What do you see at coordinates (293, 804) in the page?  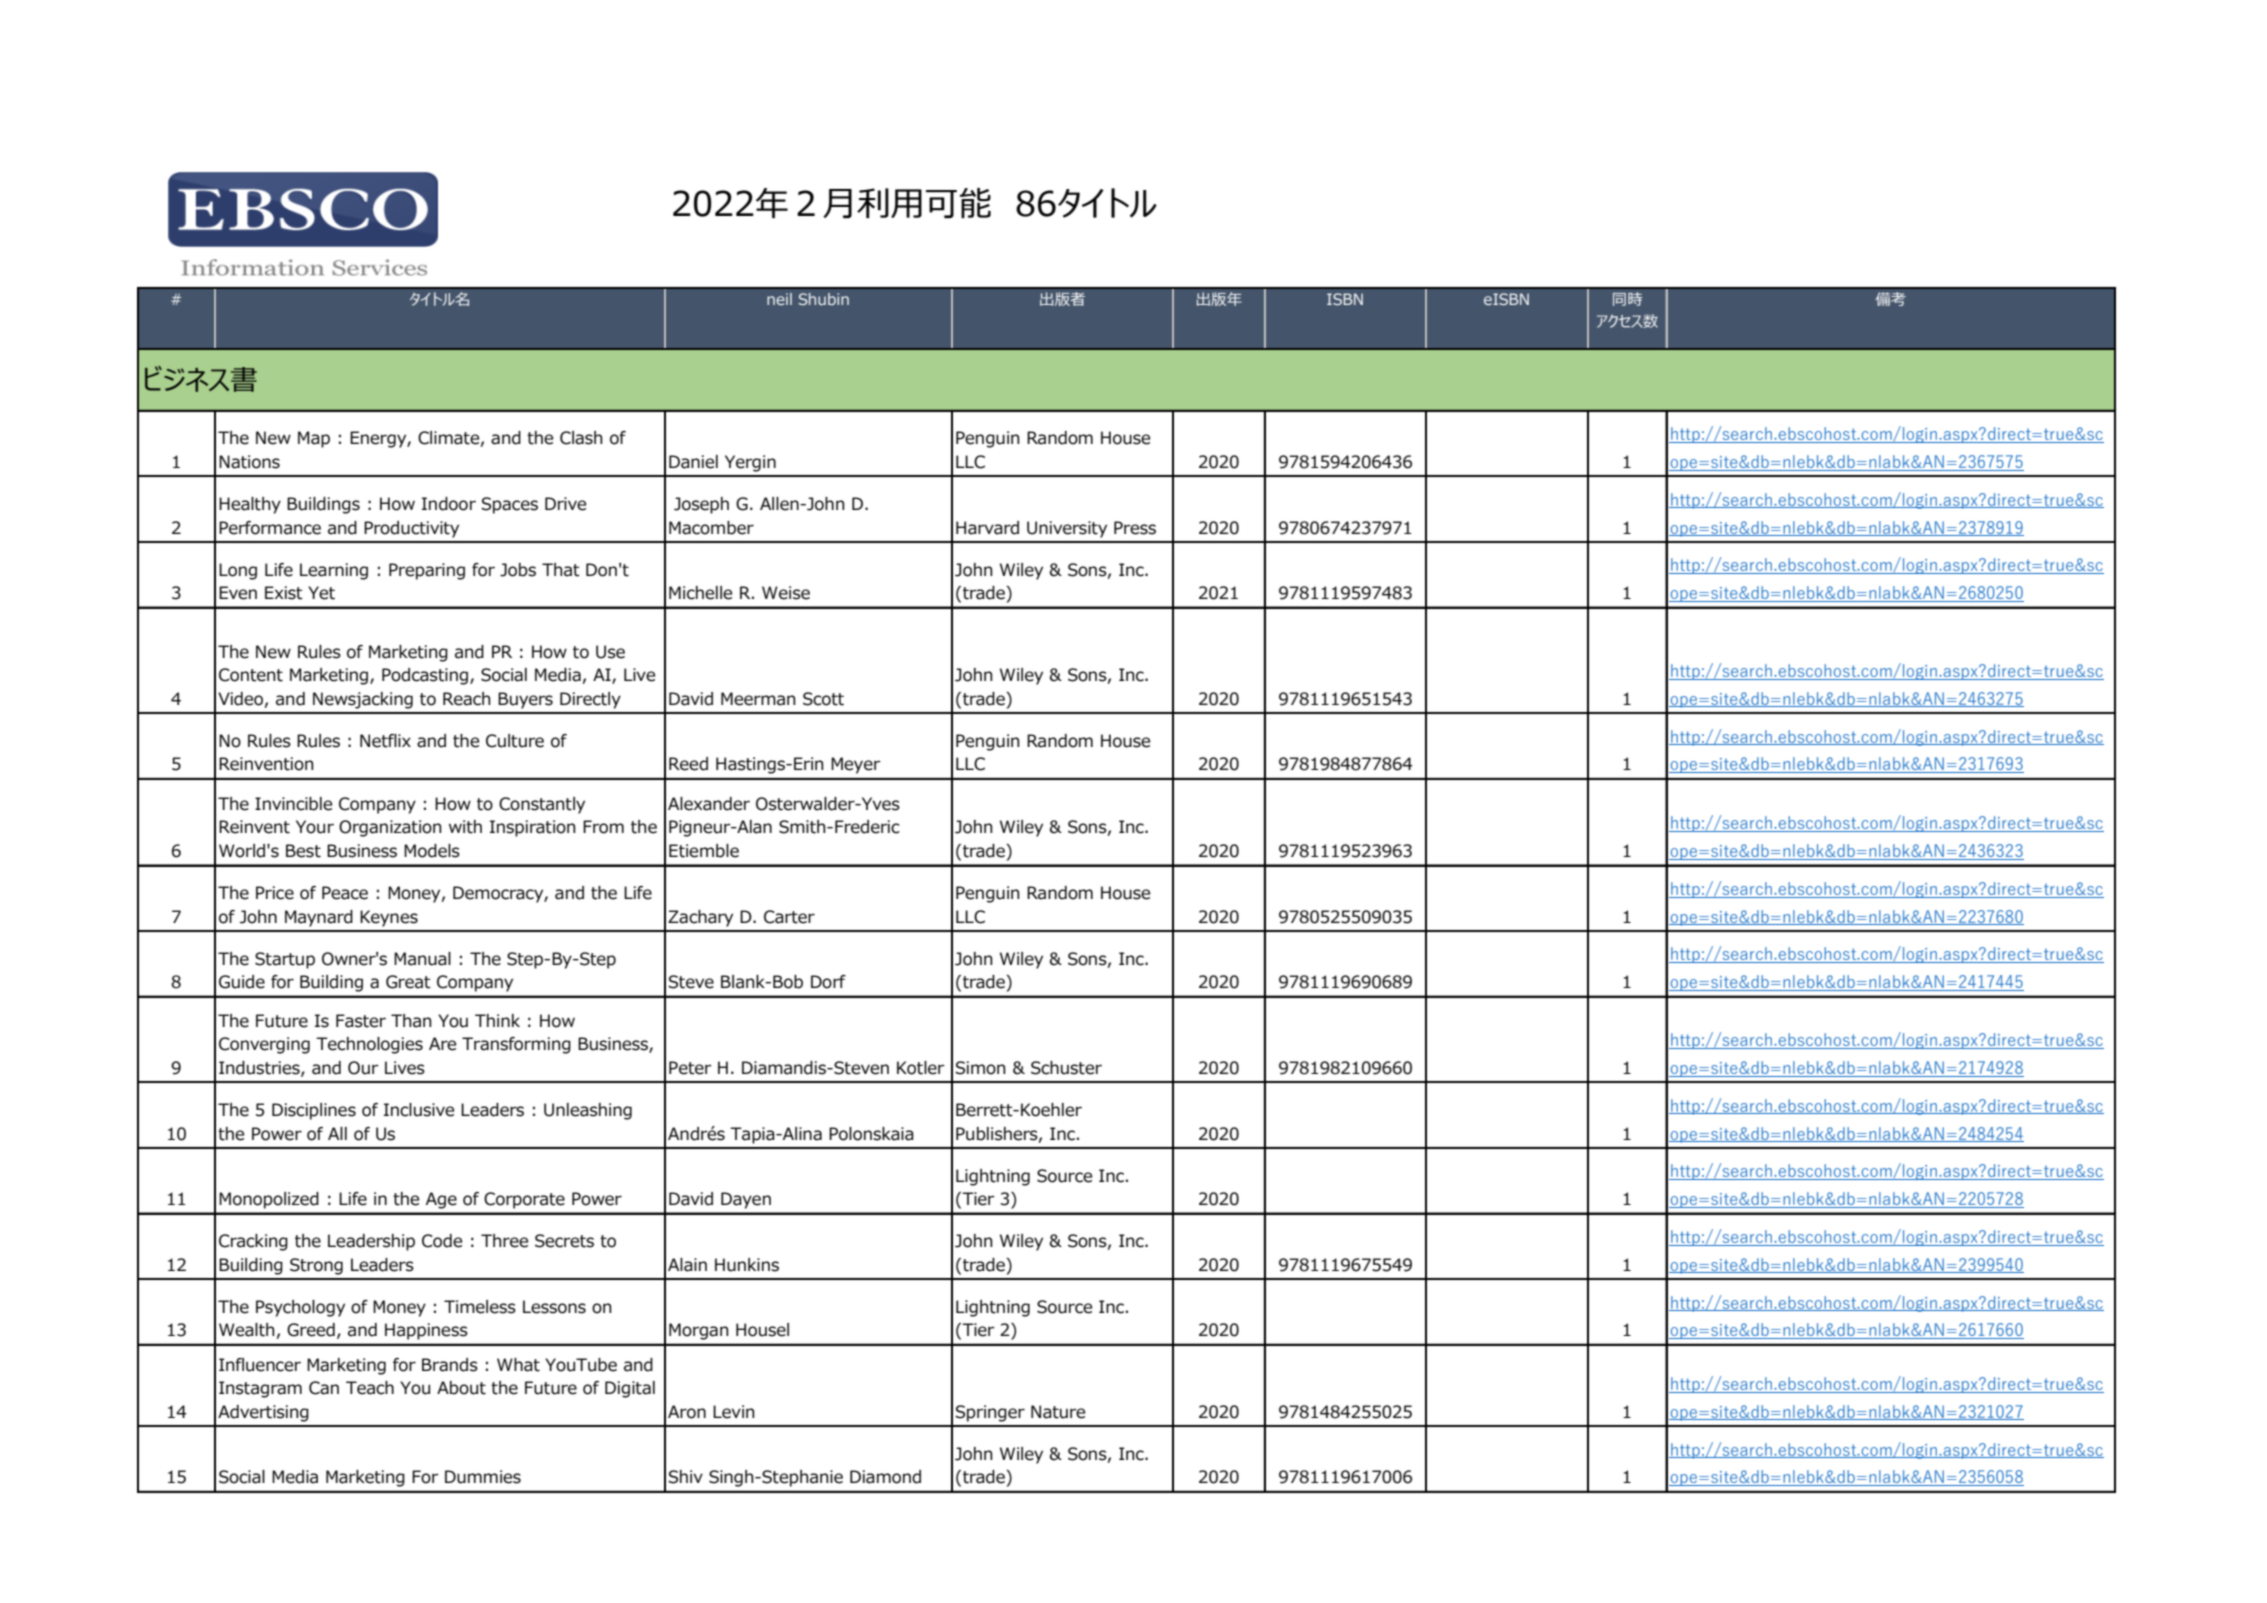 I see `Invincible` at bounding box center [293, 804].
